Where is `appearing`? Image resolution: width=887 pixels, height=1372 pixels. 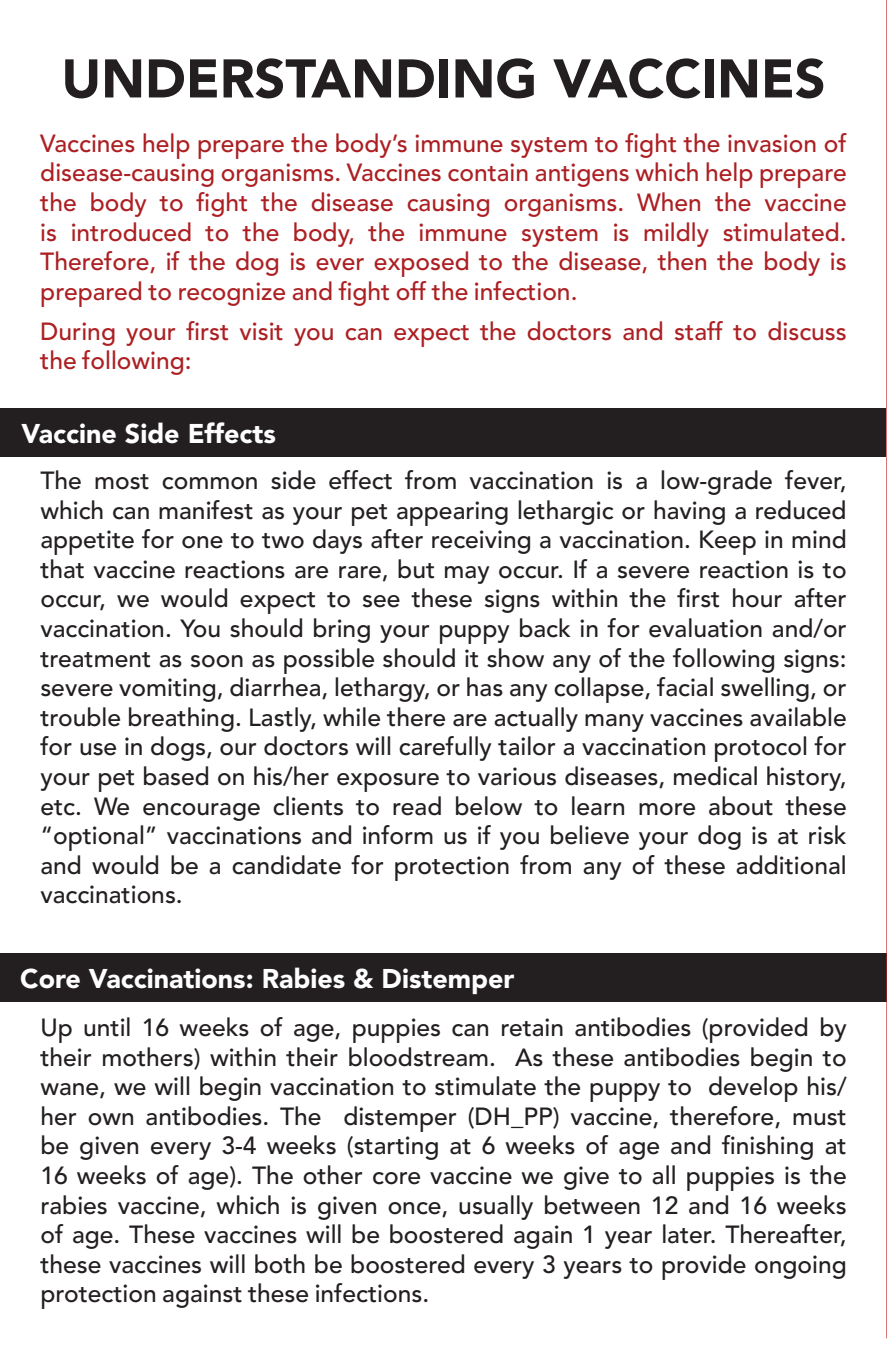 appearing is located at coordinates (452, 513).
